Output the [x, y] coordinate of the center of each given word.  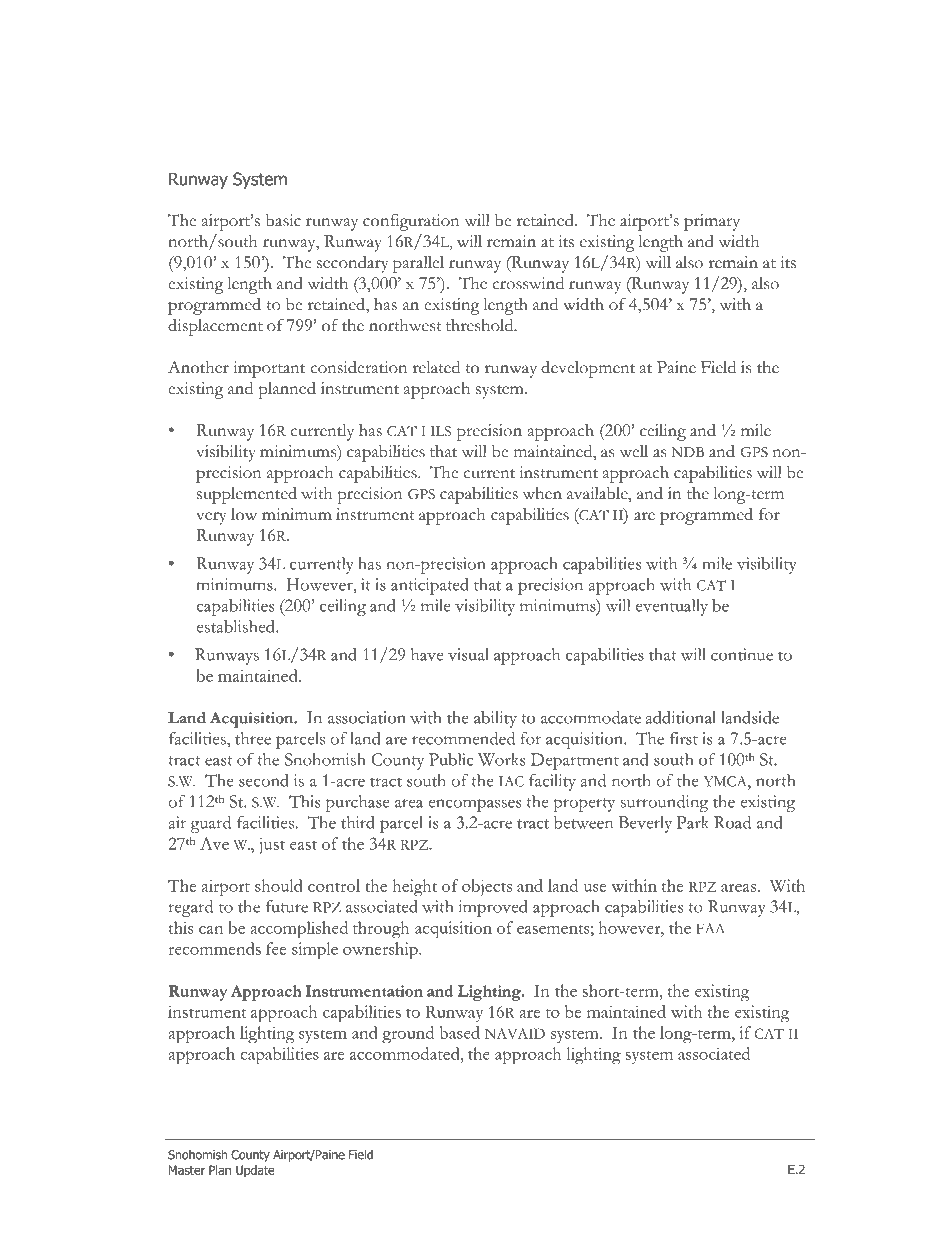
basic [283, 220]
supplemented [247, 495]
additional [680, 717]
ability [495, 719]
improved [493, 908]
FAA [710, 928]
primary [712, 222]
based [460, 1032]
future [287, 906]
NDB [687, 452]
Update [255, 1171]
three [253, 738]
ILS [440, 431]
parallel [418, 264]
